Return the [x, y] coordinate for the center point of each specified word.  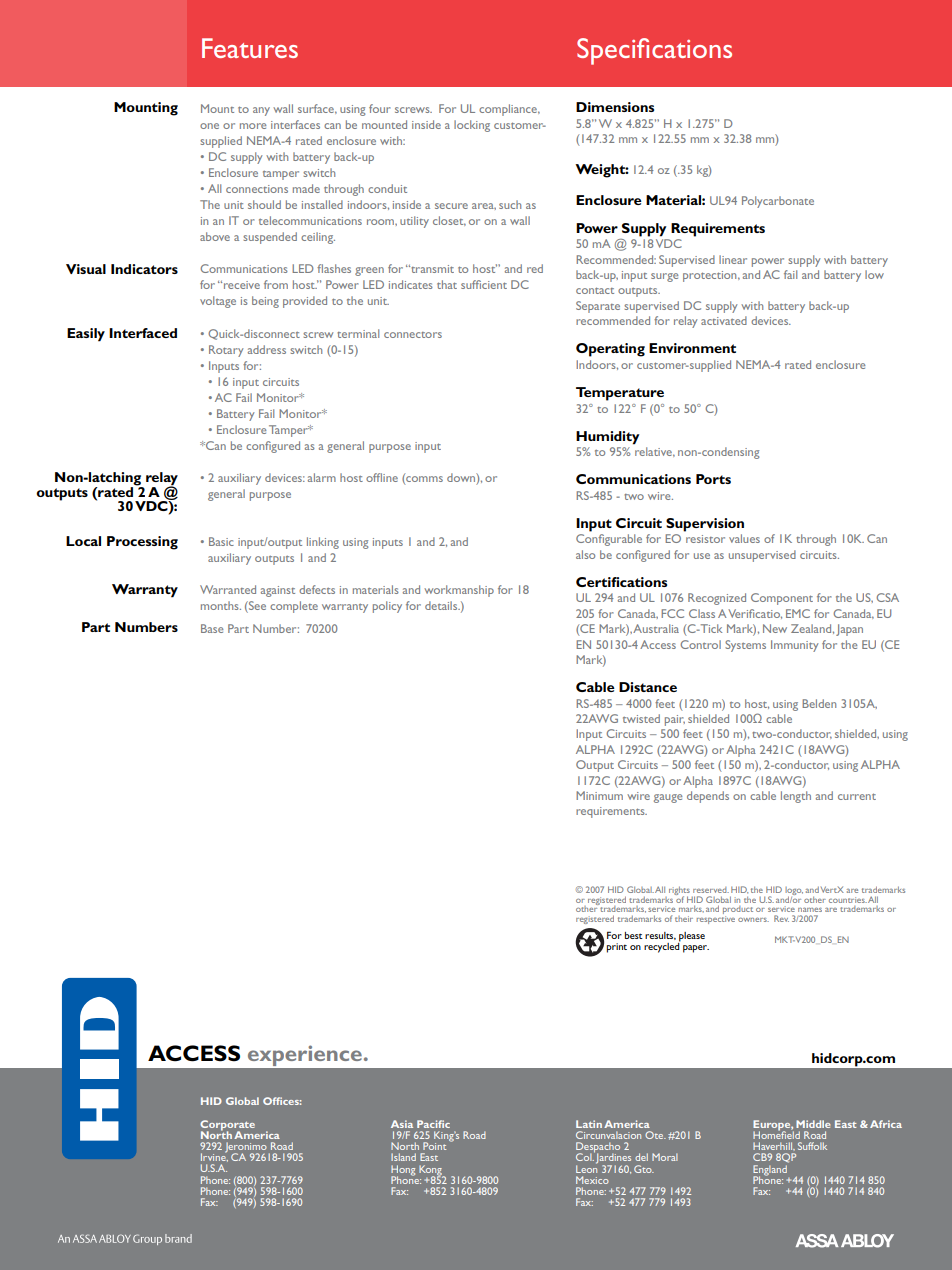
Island [403, 1157]
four [380, 108]
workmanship [459, 591]
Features [250, 48]
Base [212, 628]
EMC [798, 613]
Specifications [654, 51]
